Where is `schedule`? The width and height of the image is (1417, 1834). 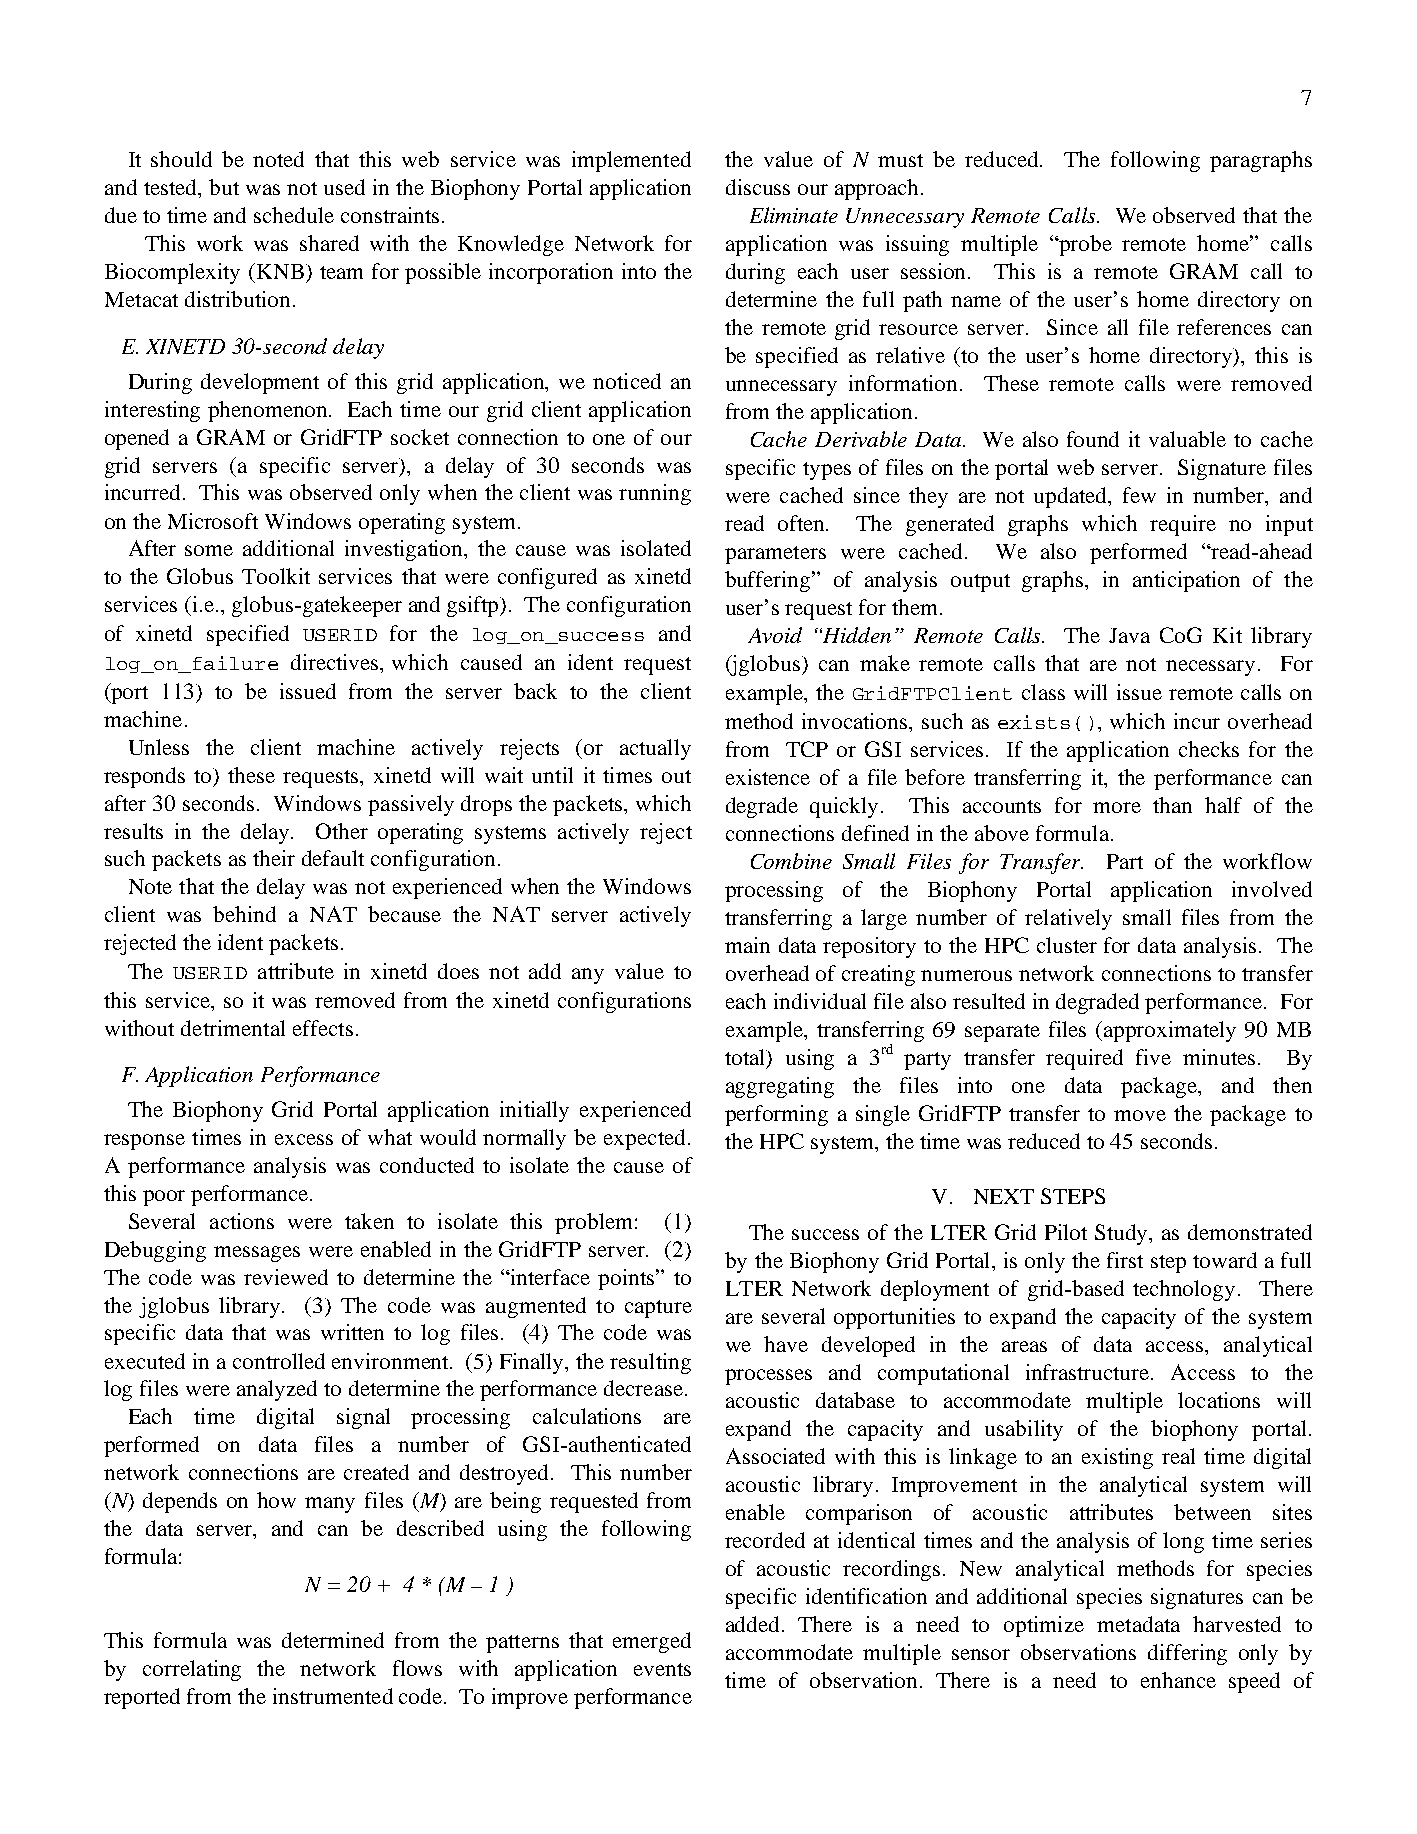
schedule is located at coordinates (294, 215).
